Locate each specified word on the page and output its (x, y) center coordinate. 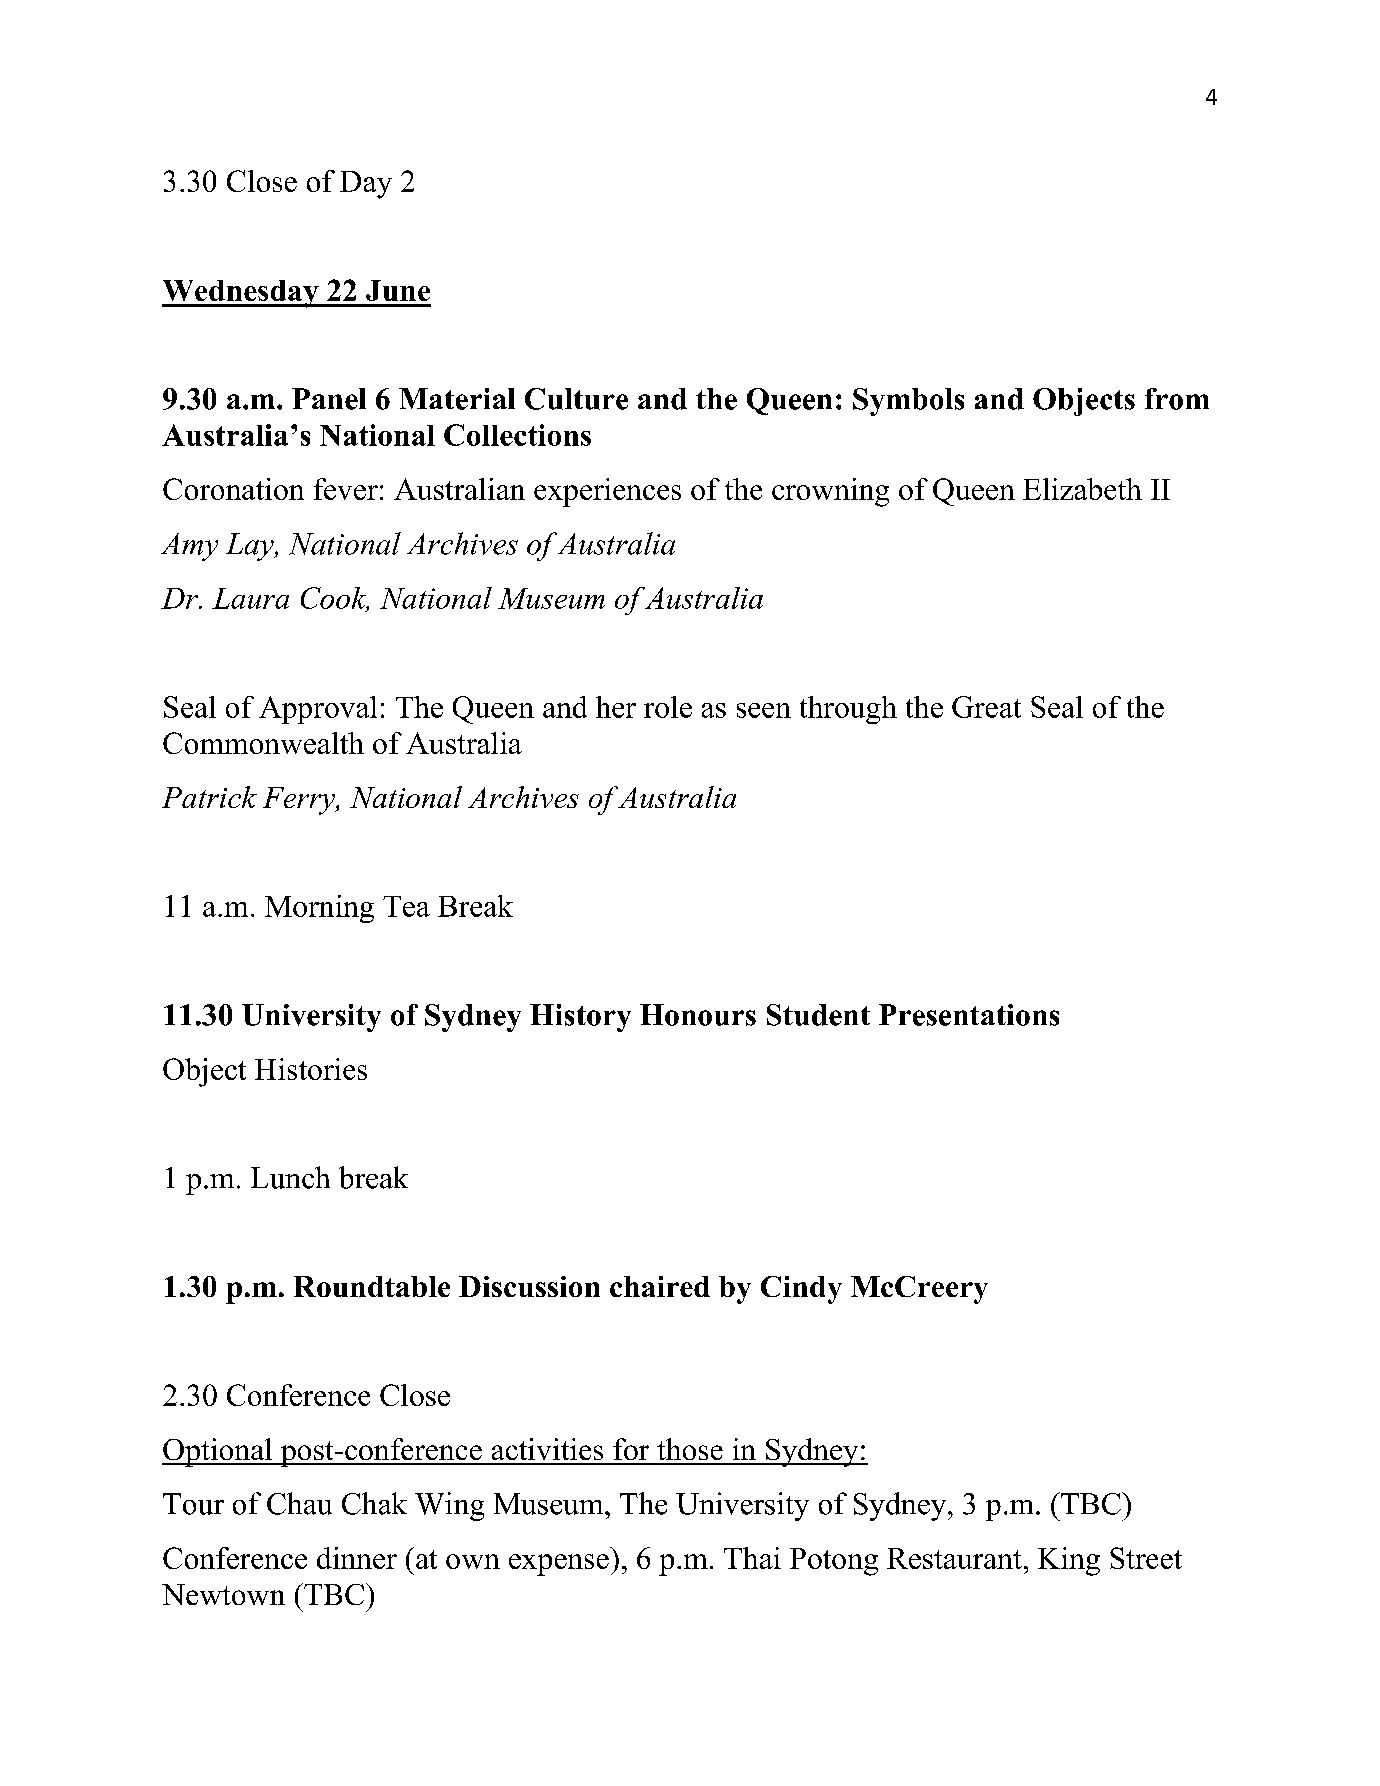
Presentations (969, 1015)
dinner (357, 1558)
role (668, 707)
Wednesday (241, 294)
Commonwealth (263, 743)
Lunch (290, 1177)
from (1177, 399)
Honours (698, 1015)
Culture (576, 399)
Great (986, 707)
